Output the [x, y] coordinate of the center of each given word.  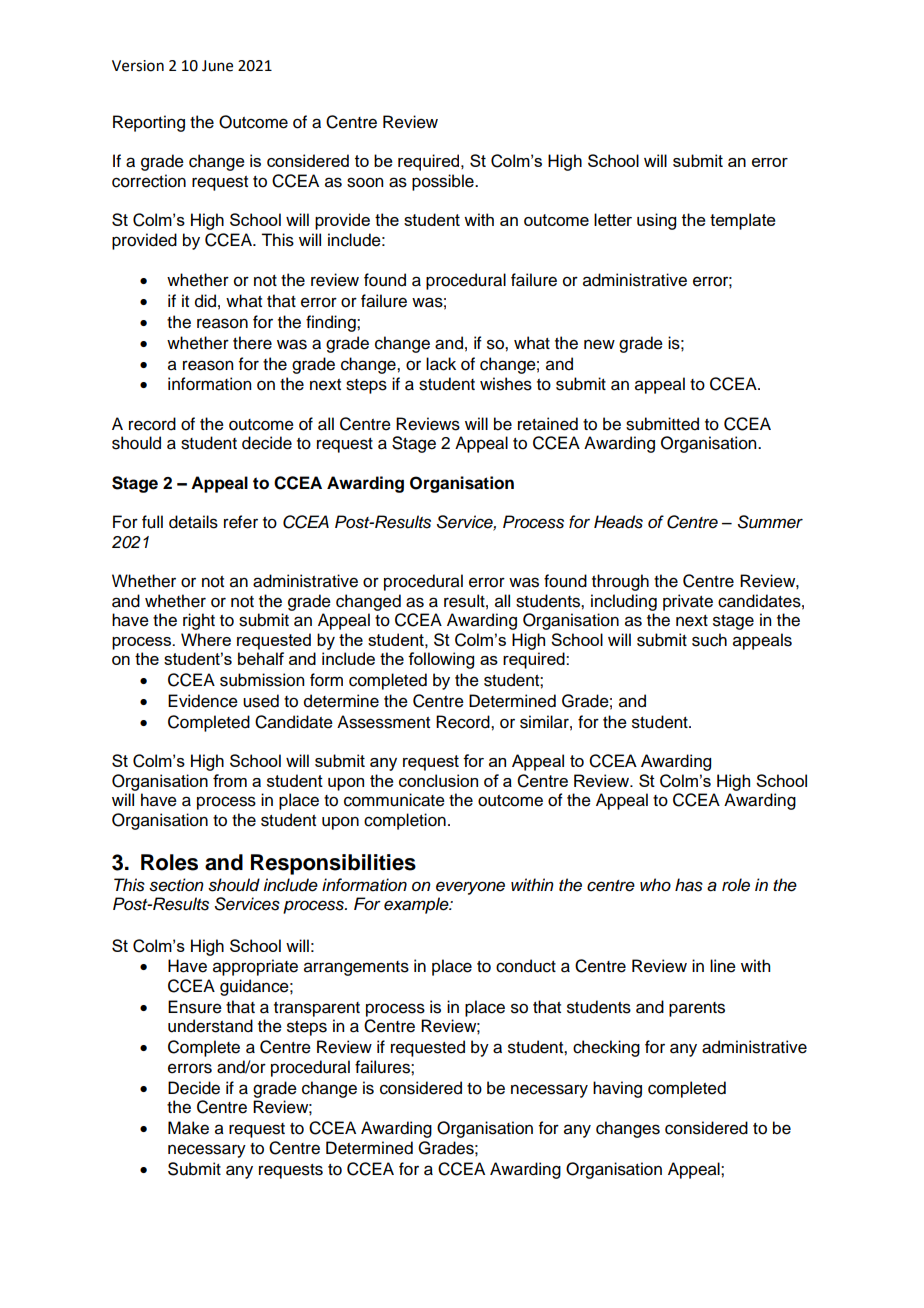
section [176, 885]
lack [441, 364]
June [217, 66]
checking [606, 1048]
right [199, 621]
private [688, 602]
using [656, 221]
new [599, 344]
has [689, 885]
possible [444, 182]
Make [188, 1128]
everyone [470, 888]
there [252, 343]
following [441, 660]
